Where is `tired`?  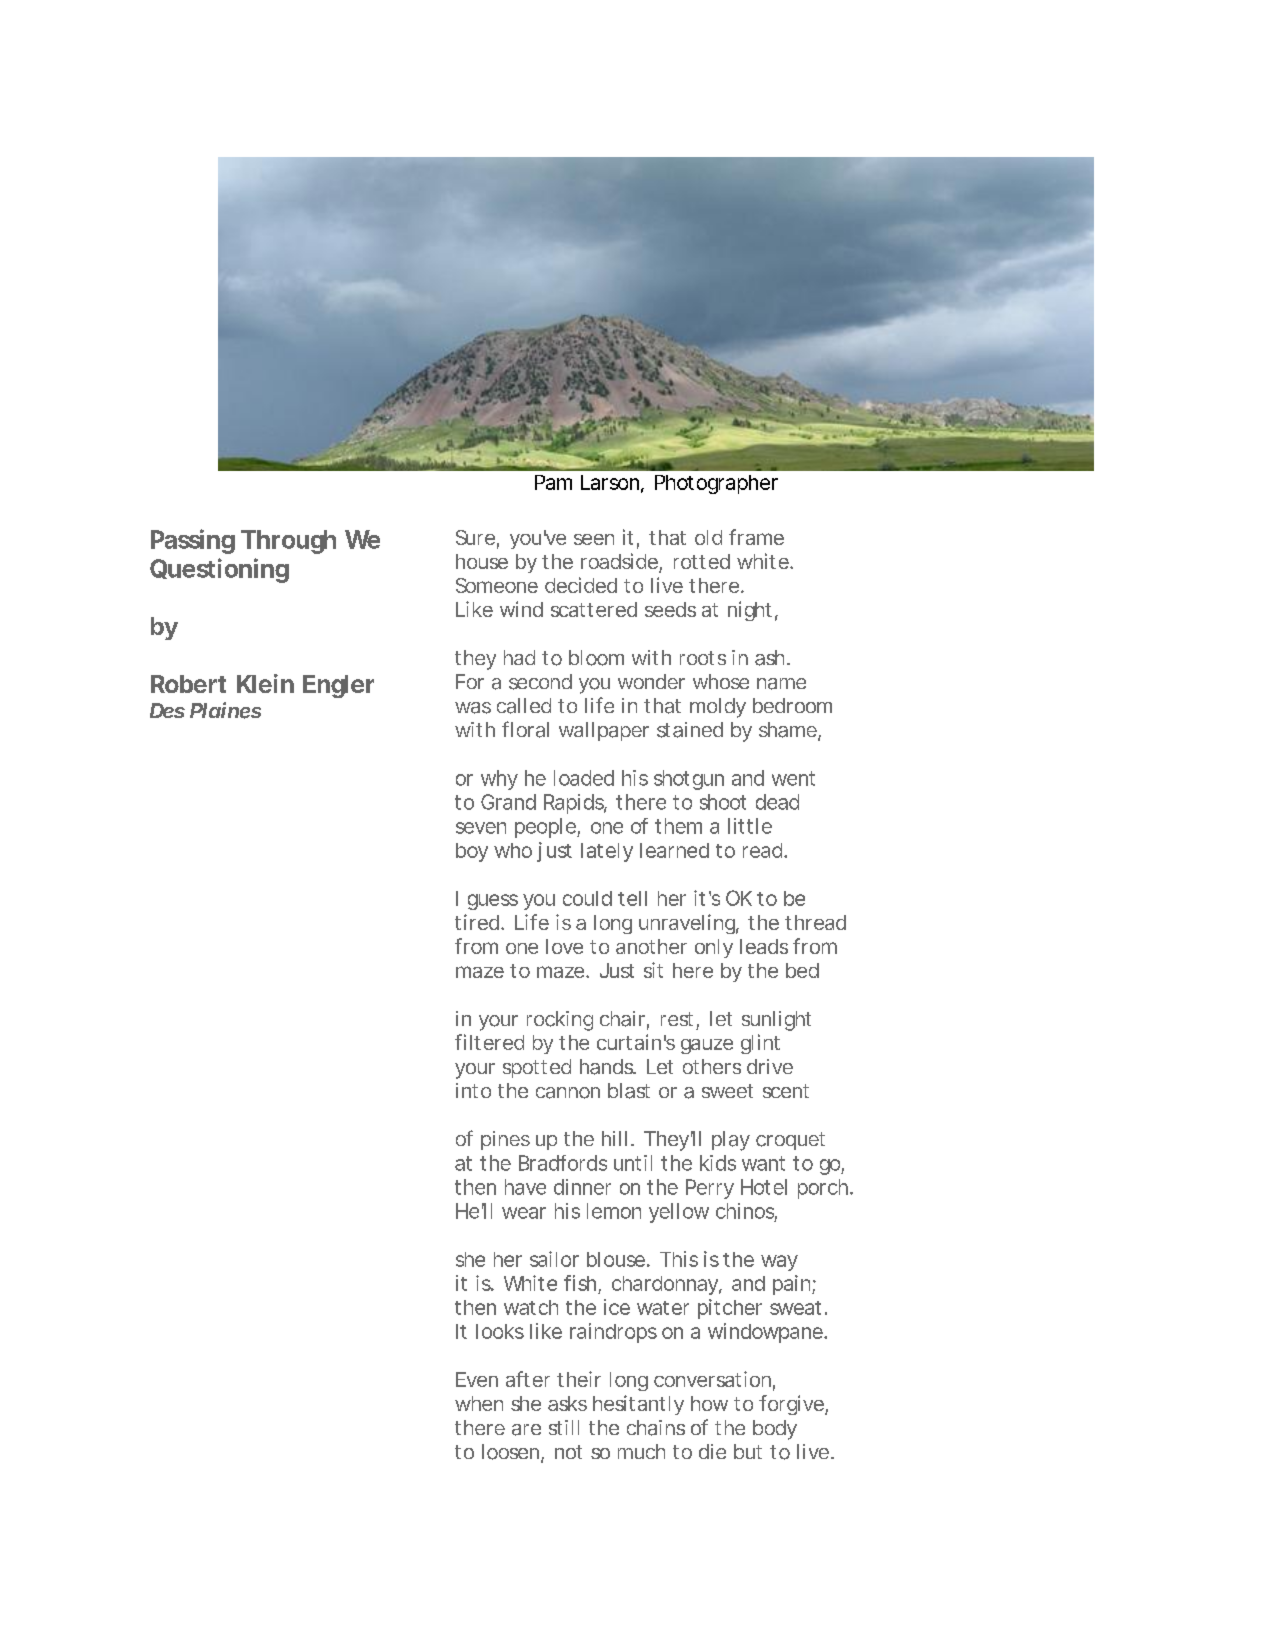 tired is located at coordinates (477, 922).
